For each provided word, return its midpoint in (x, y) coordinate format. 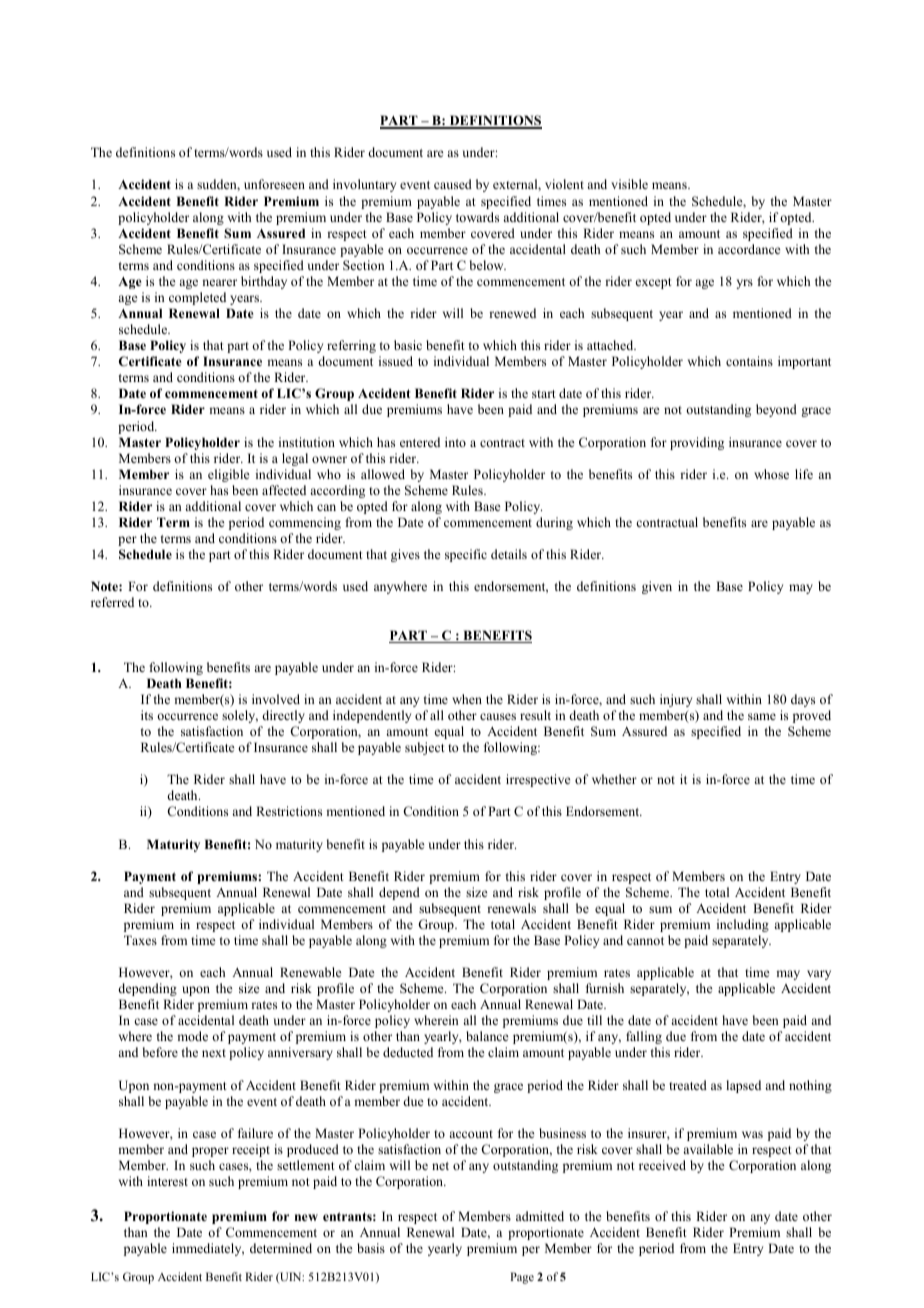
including (743, 925)
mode (192, 1036)
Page (522, 1278)
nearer (219, 282)
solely (240, 716)
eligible (229, 475)
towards (477, 217)
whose (771, 474)
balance (487, 1036)
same (762, 716)
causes (498, 716)
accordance (749, 249)
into (455, 442)
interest (167, 1181)
